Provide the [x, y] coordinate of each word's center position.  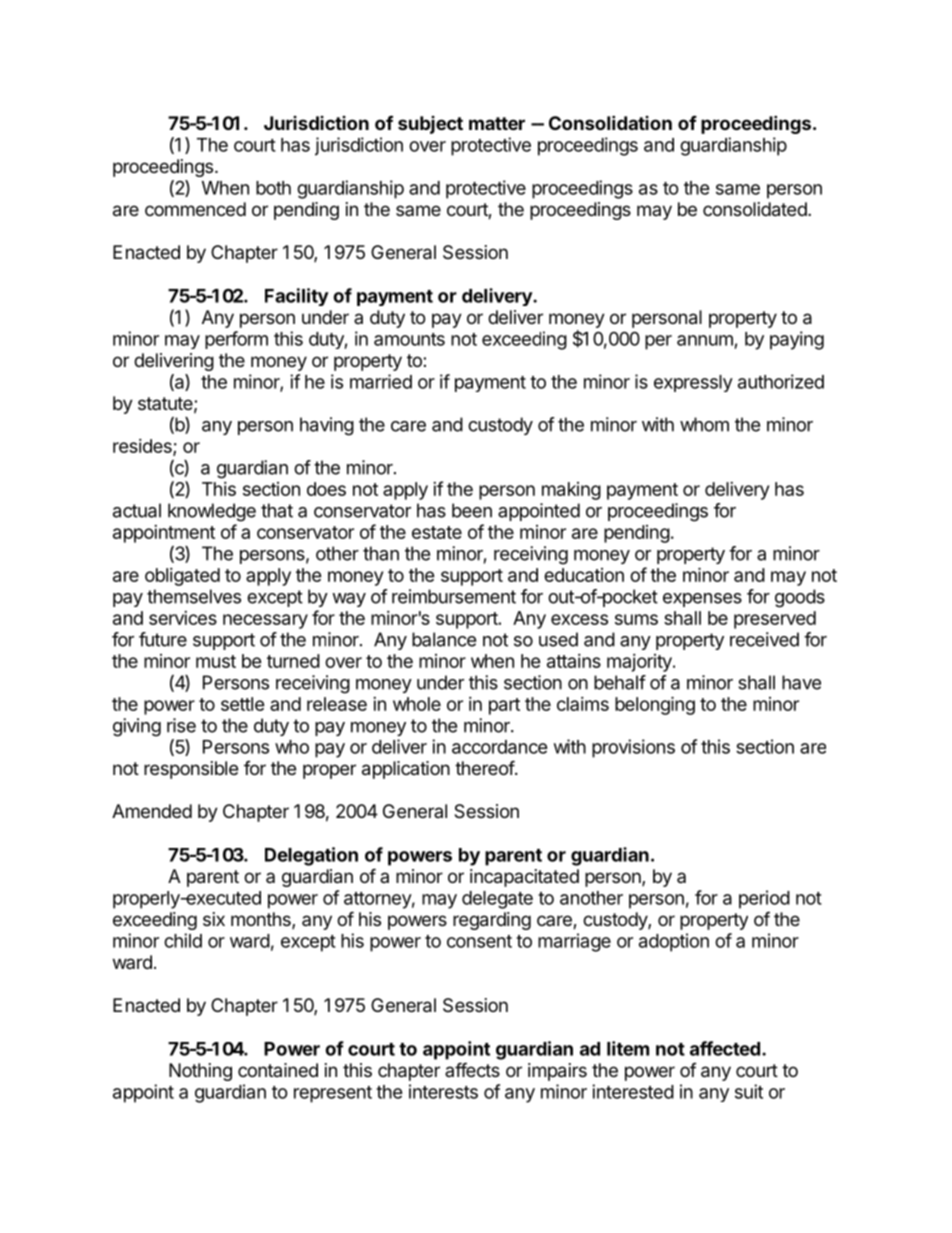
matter [497, 123]
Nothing [200, 1072]
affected [725, 1048]
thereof [485, 767]
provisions [633, 748]
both [273, 188]
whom [704, 424]
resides [143, 447]
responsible [191, 770]
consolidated [755, 209]
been [472, 510]
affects [472, 1069]
